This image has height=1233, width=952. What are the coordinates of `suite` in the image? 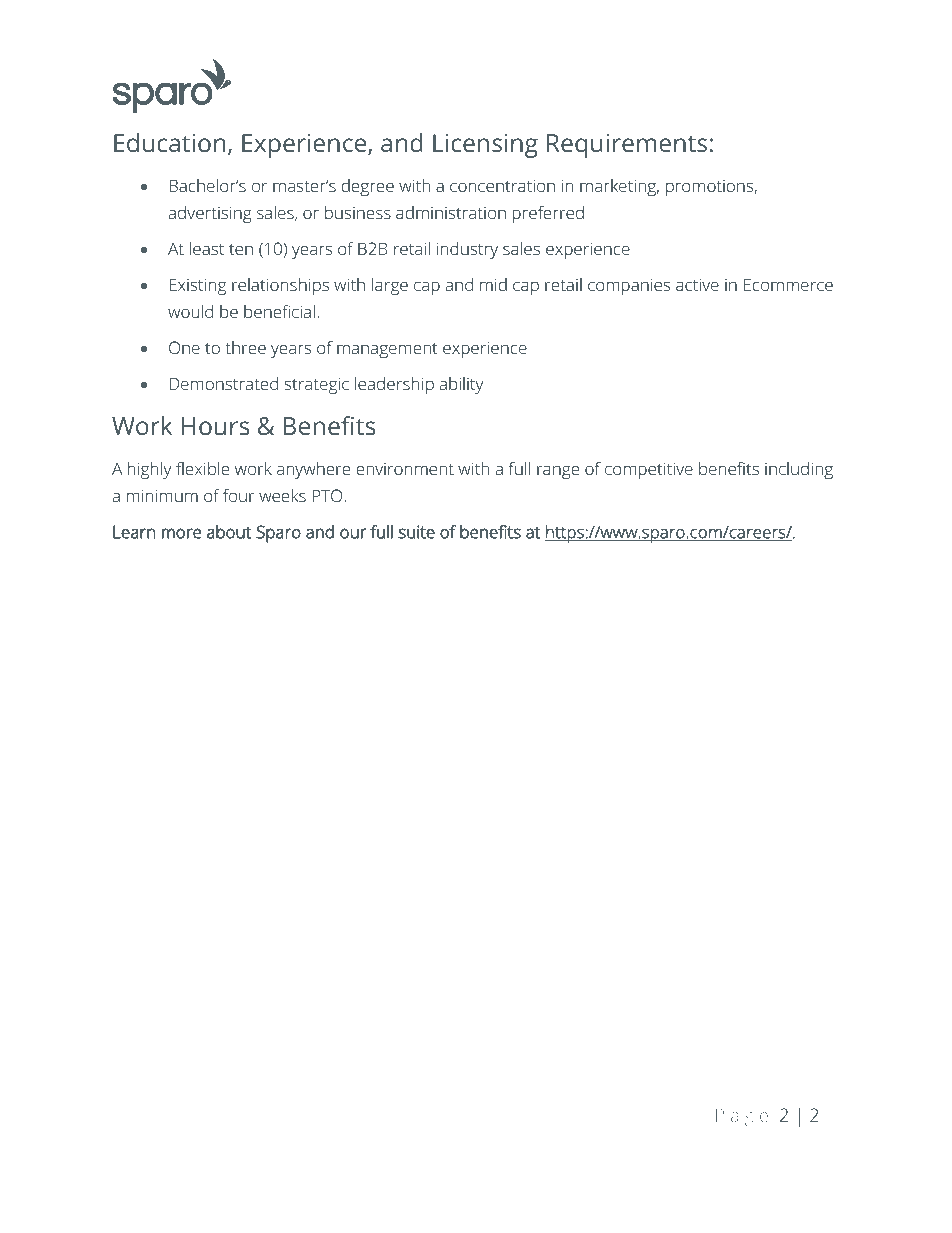 It's located at (416, 532).
